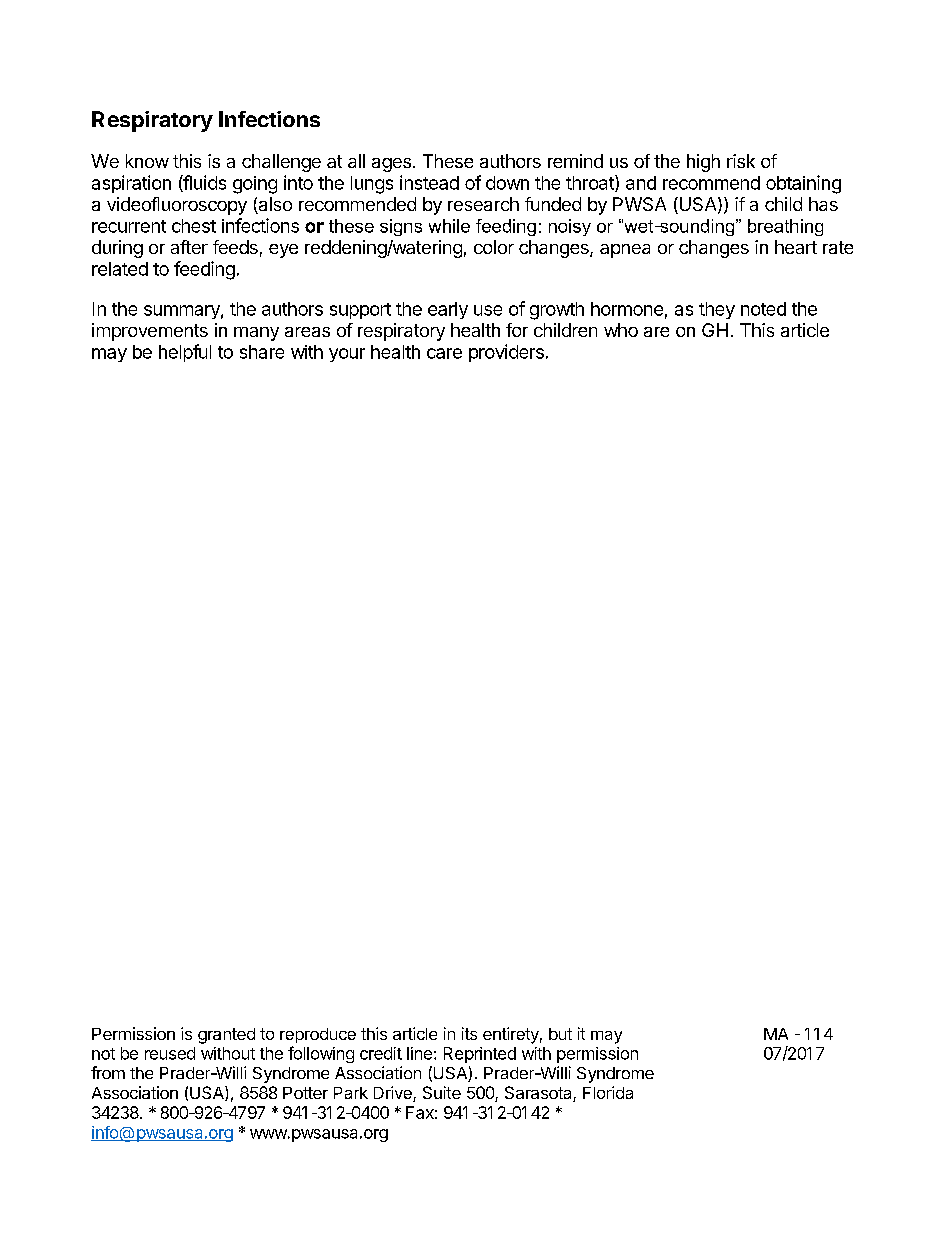  I want to click on from, so click(108, 1072).
